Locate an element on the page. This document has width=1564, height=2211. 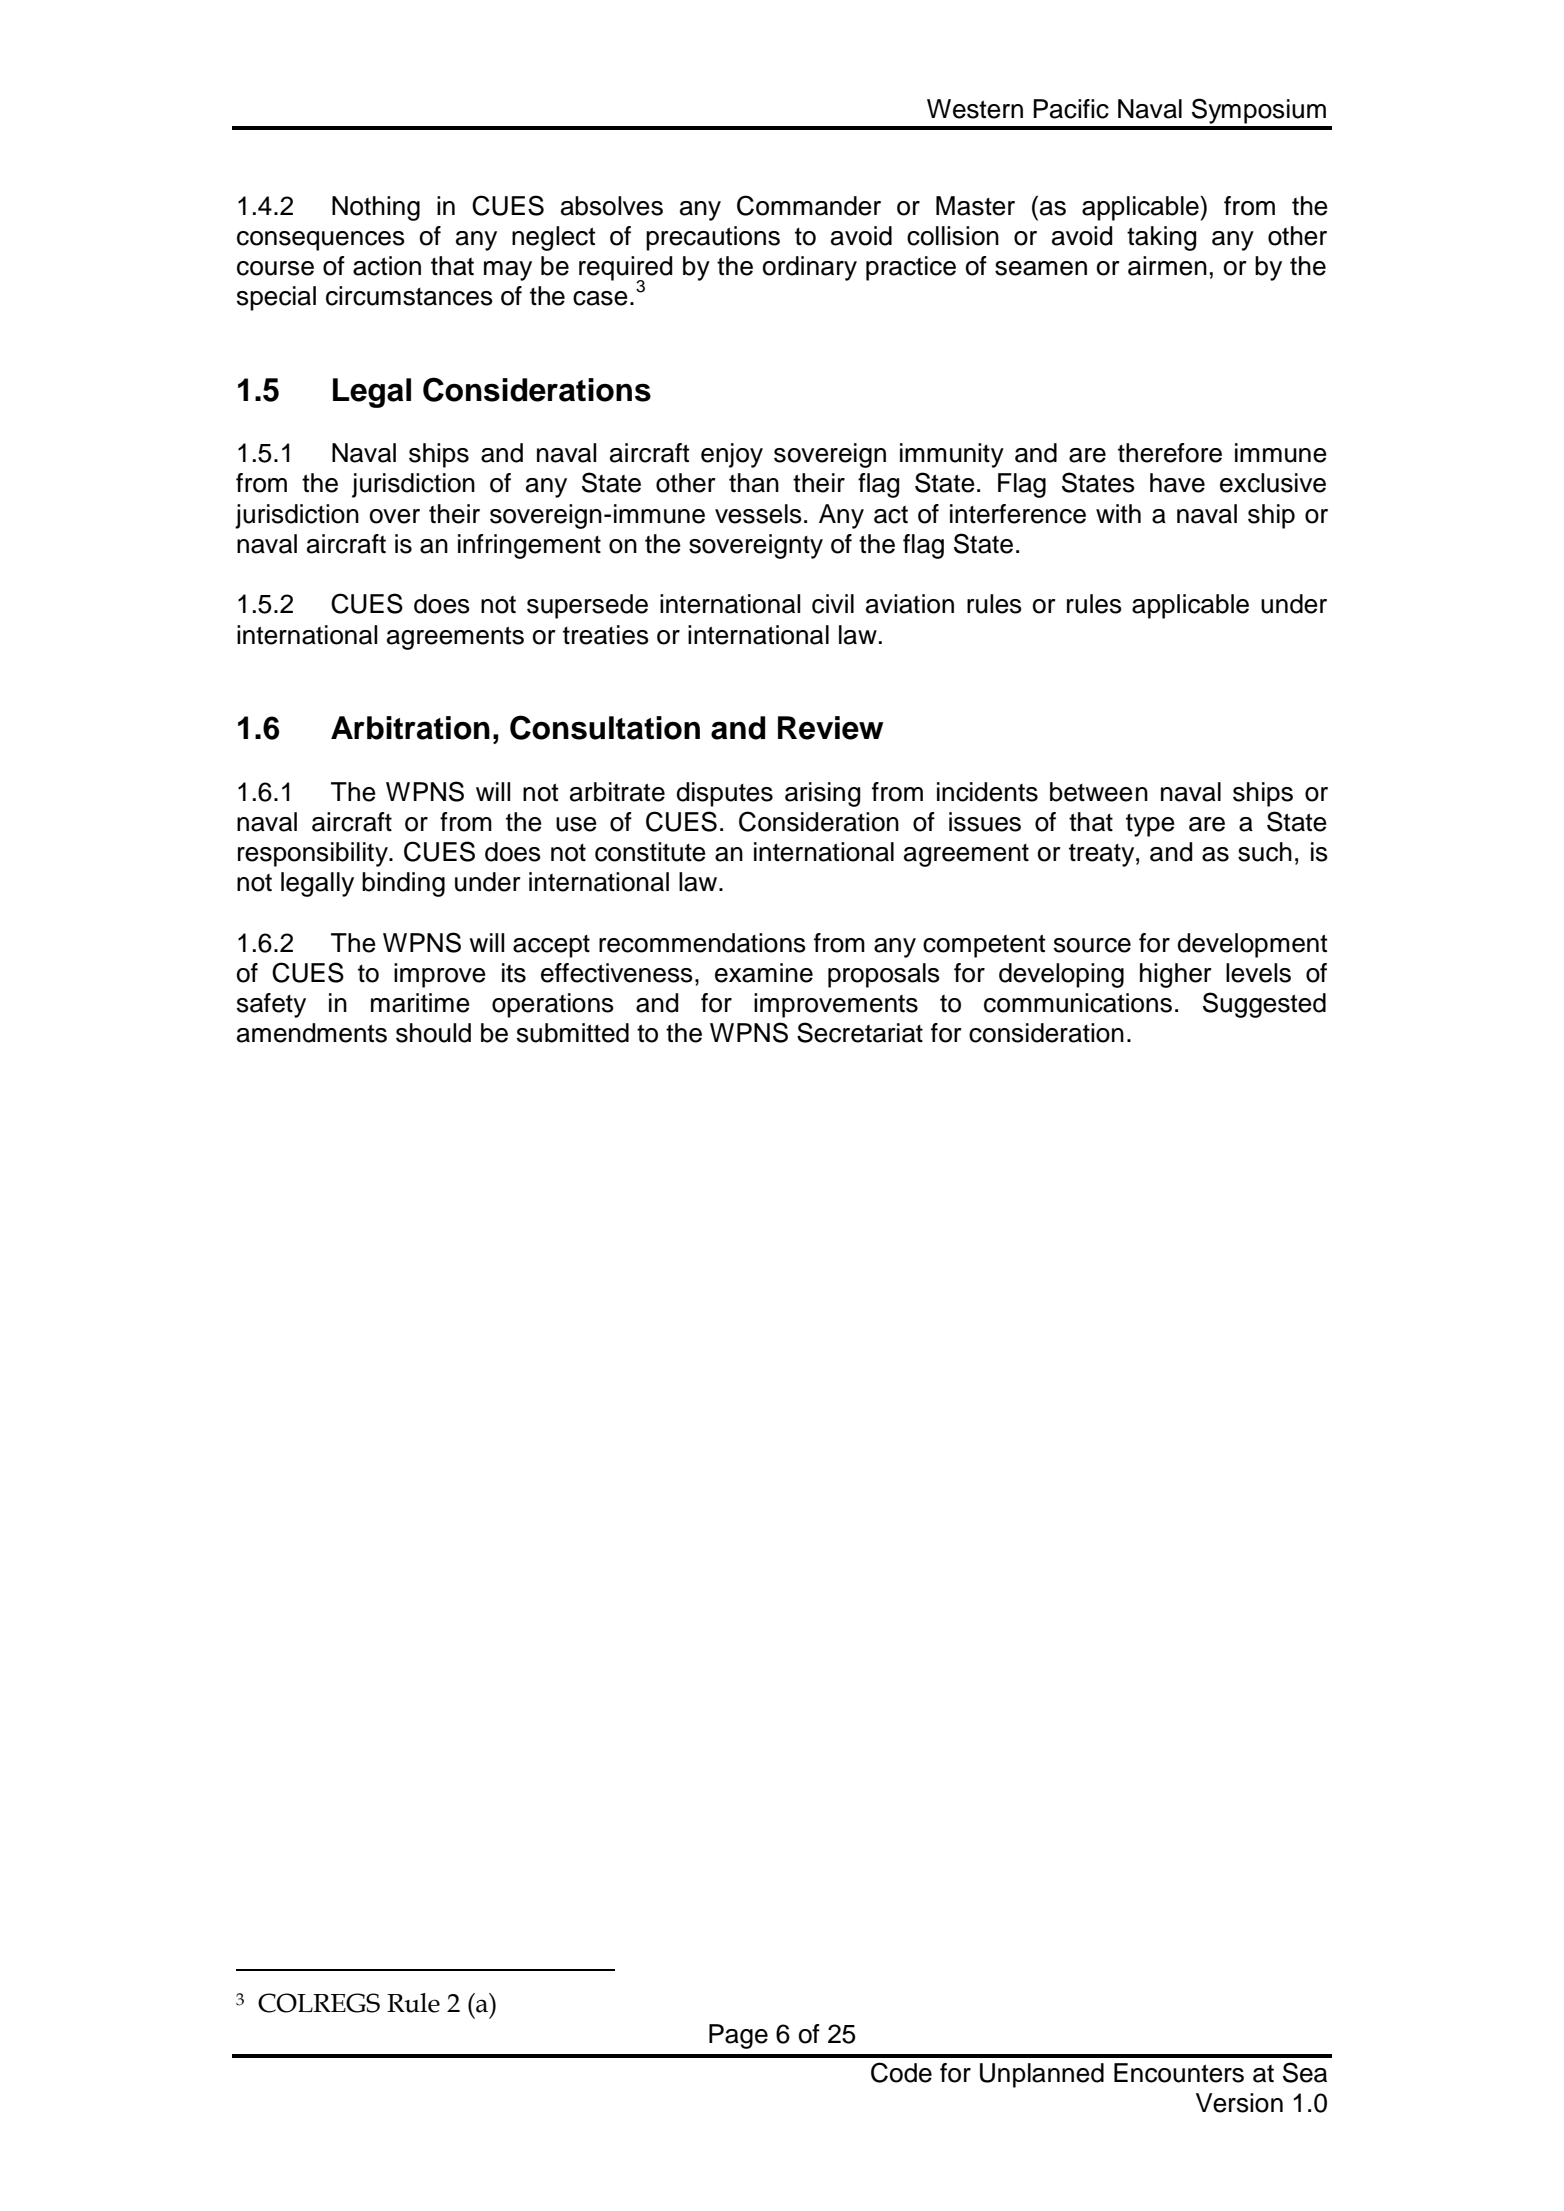
Nothing is located at coordinates (376, 208).
